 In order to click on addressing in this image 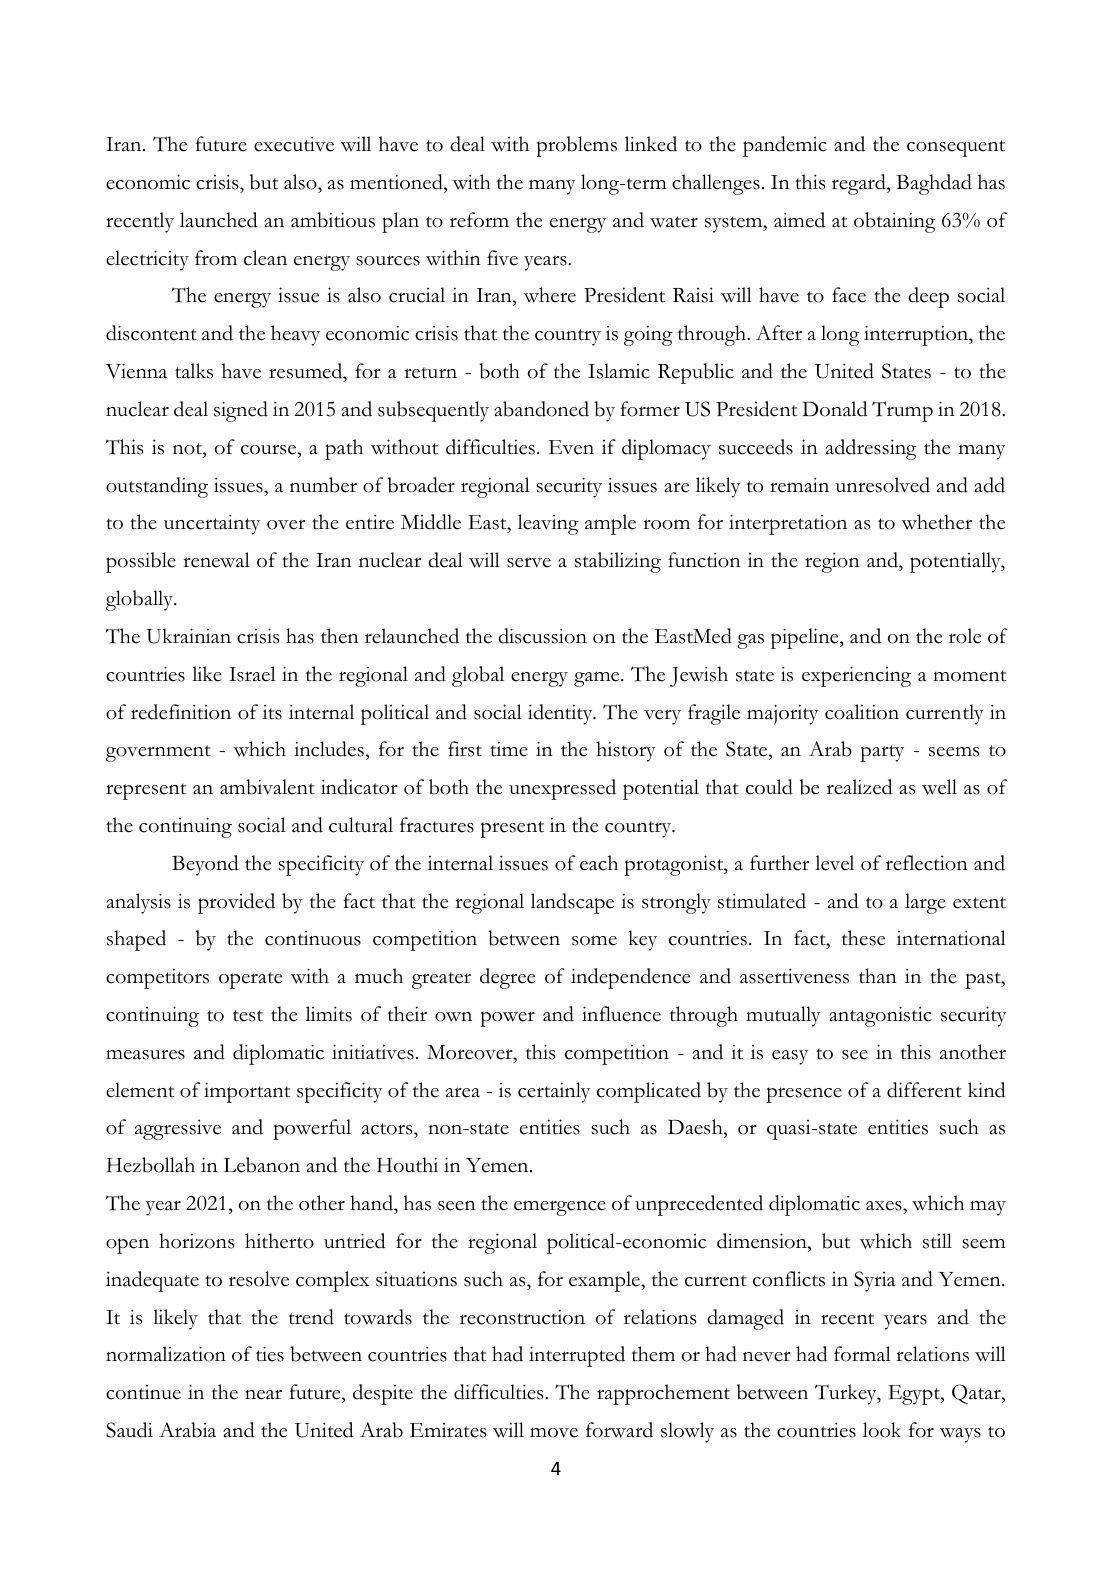, I will do `click(871, 449)`.
